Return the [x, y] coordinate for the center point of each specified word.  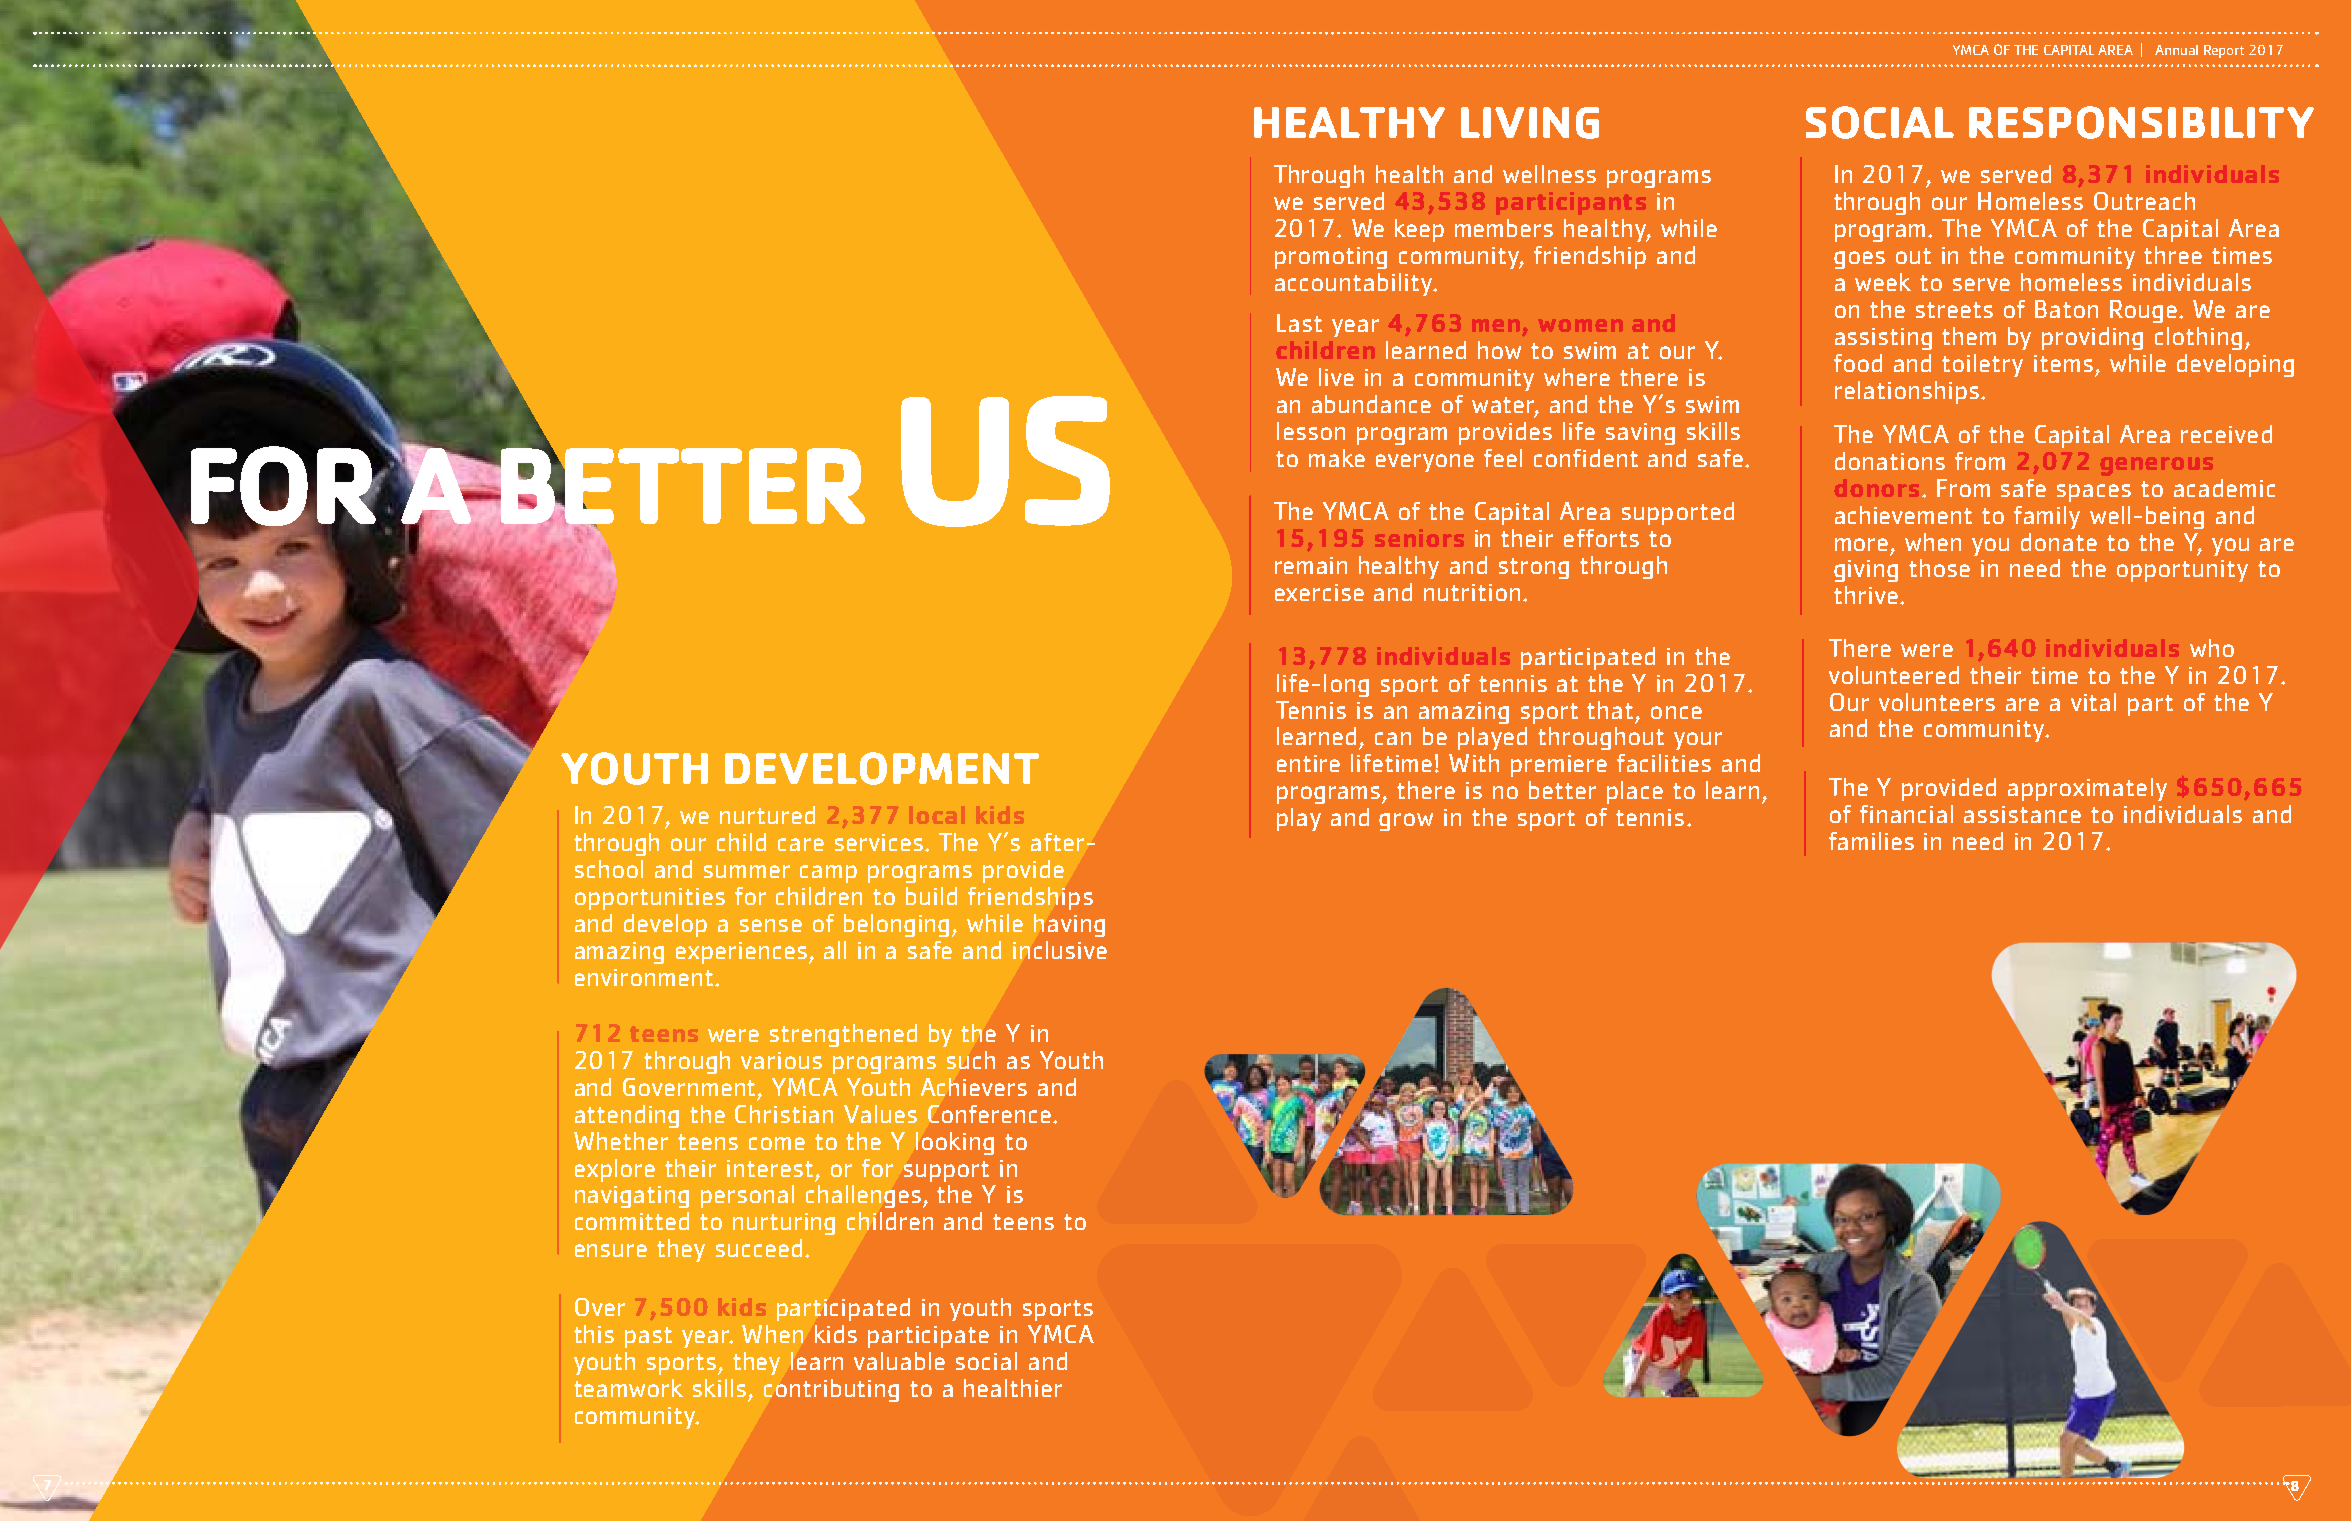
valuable [899, 1361]
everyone [1425, 463]
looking [955, 1143]
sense [771, 925]
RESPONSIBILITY [2141, 122]
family [2047, 517]
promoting [1331, 258]
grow [1406, 822]
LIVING [1530, 123]
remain [1311, 565]
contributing [831, 1390]
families [1871, 841]
